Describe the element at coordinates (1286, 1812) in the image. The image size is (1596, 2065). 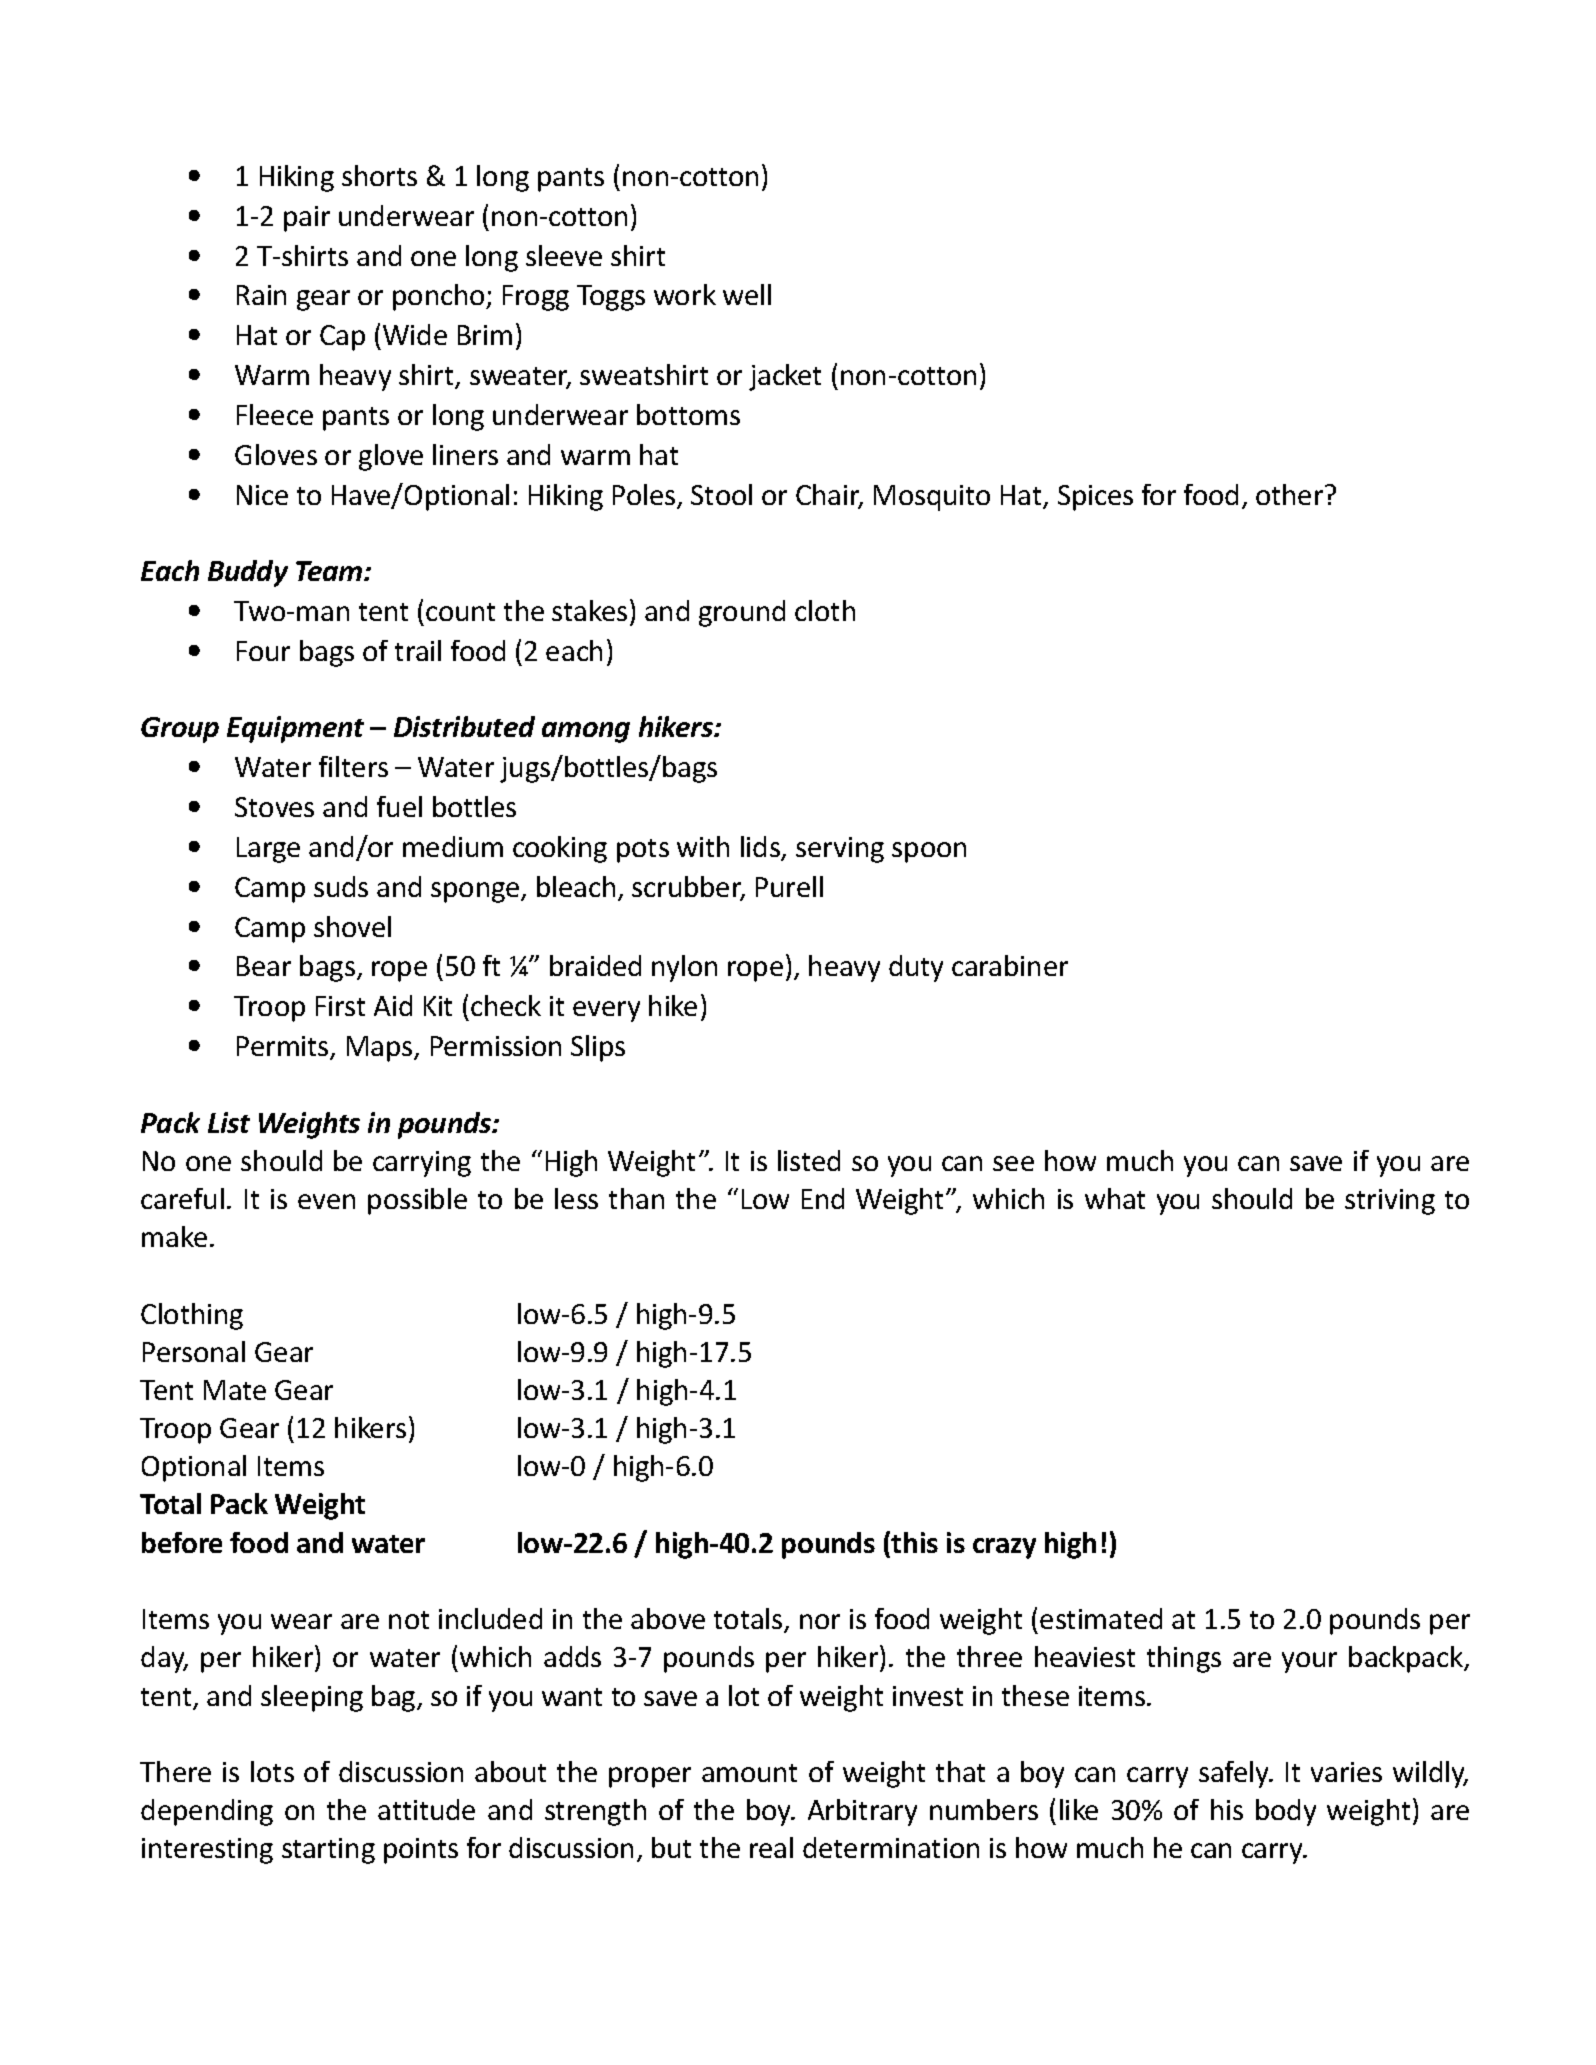
I see `body` at that location.
